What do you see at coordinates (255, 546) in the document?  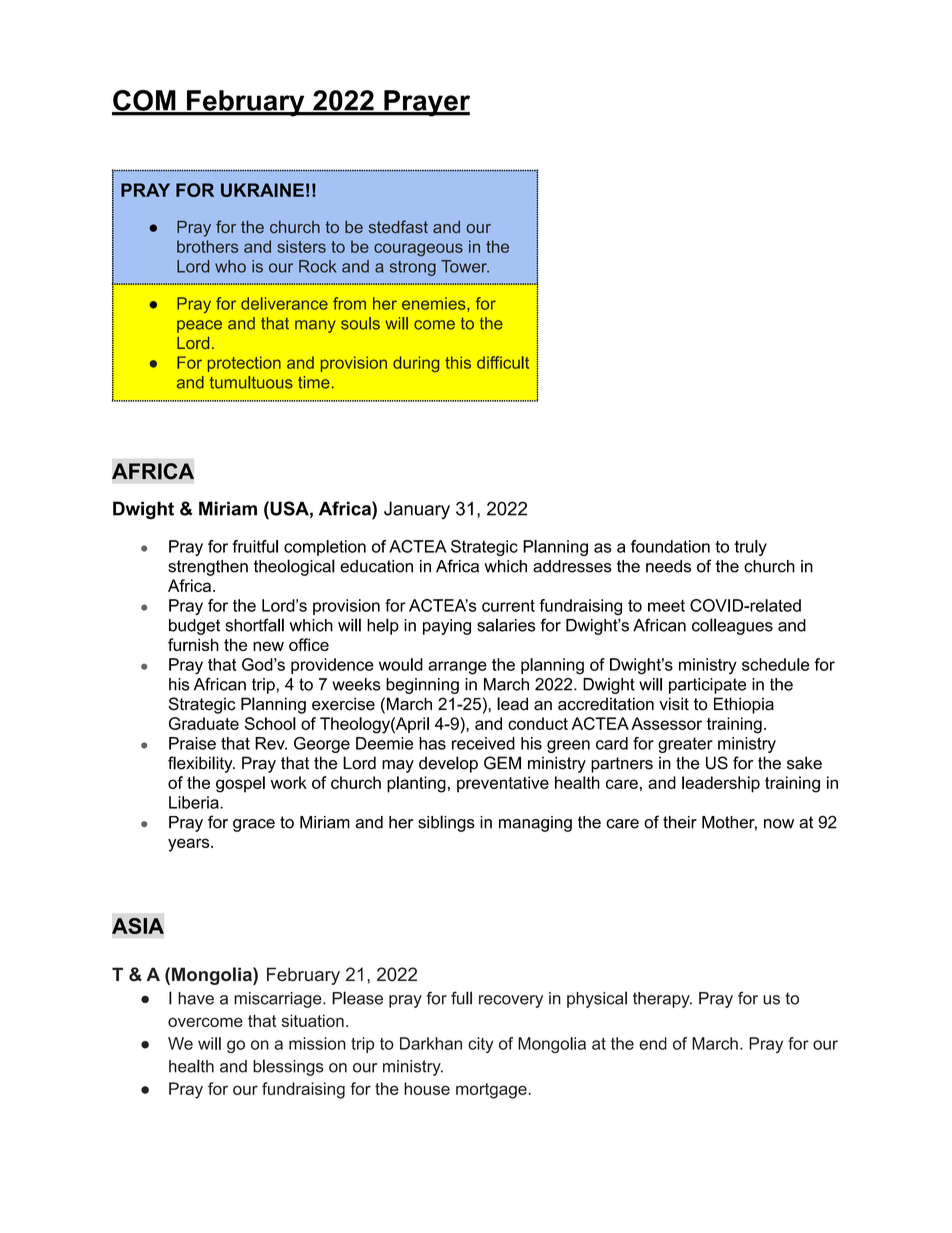 I see `fruitful` at bounding box center [255, 546].
